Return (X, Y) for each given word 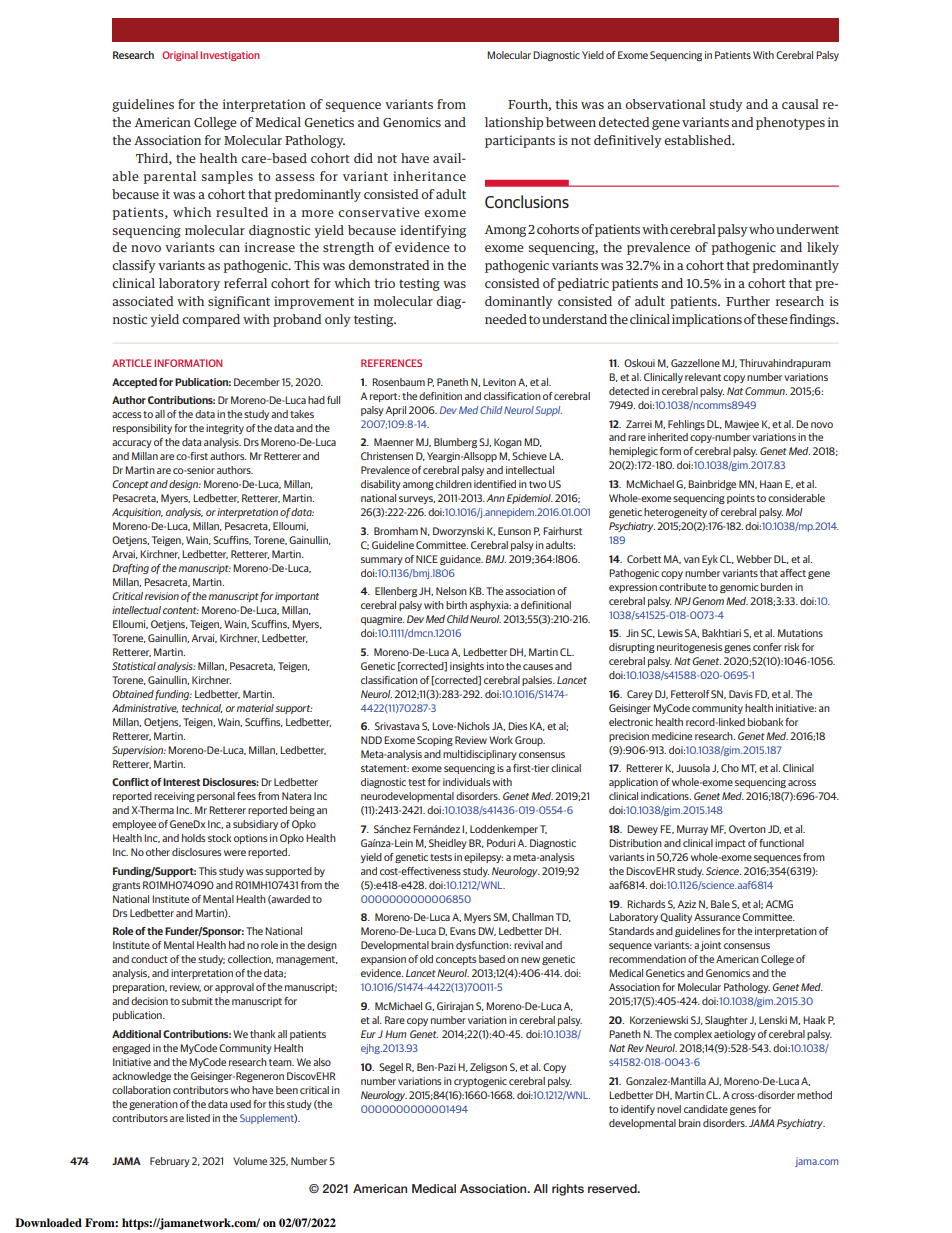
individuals (466, 782)
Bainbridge (712, 485)
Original (180, 56)
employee (134, 825)
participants (520, 141)
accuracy (132, 444)
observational (665, 104)
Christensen (387, 456)
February (170, 1162)
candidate (706, 1109)
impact (730, 844)
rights (568, 1190)
